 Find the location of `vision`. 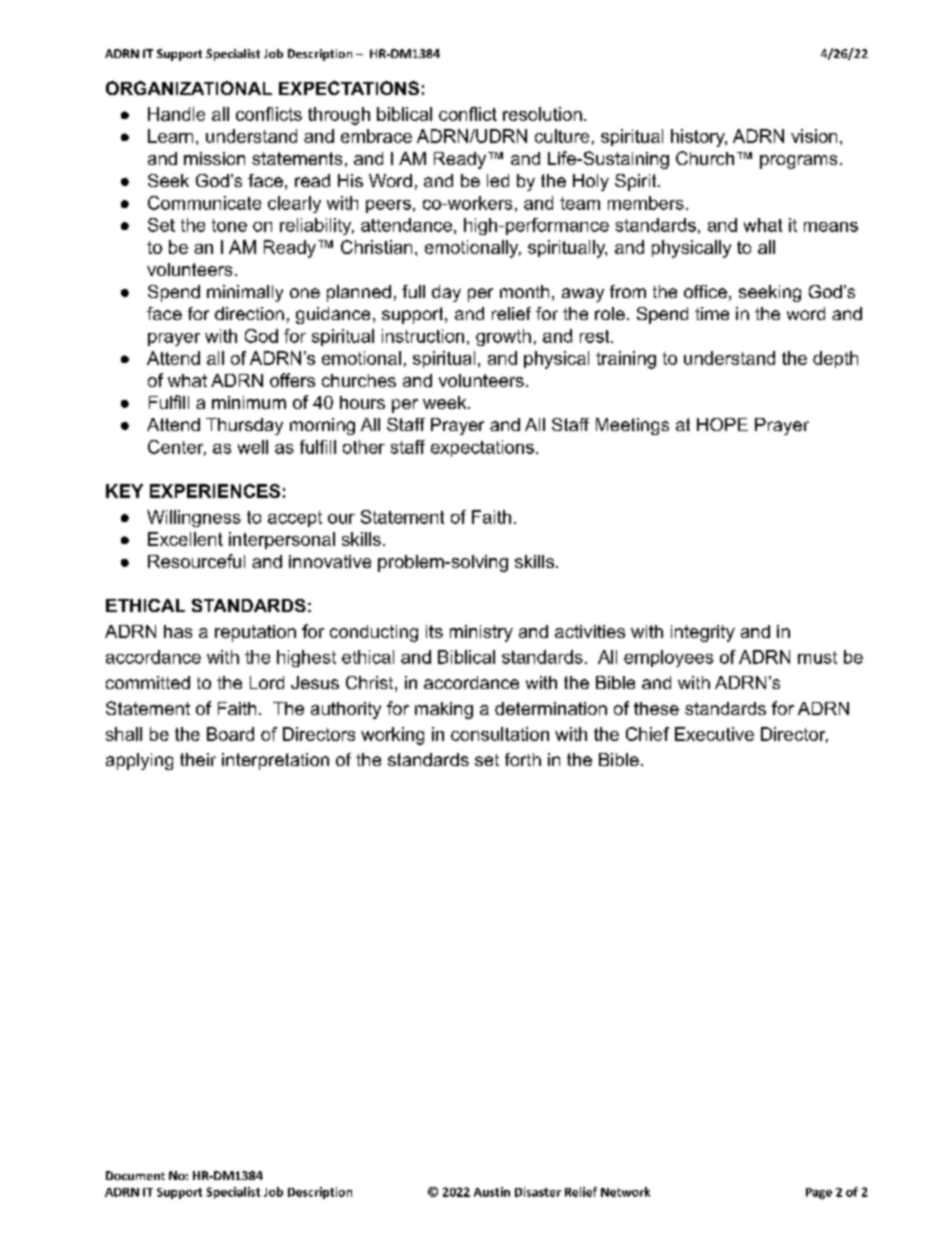

vision is located at coordinates (814, 136).
